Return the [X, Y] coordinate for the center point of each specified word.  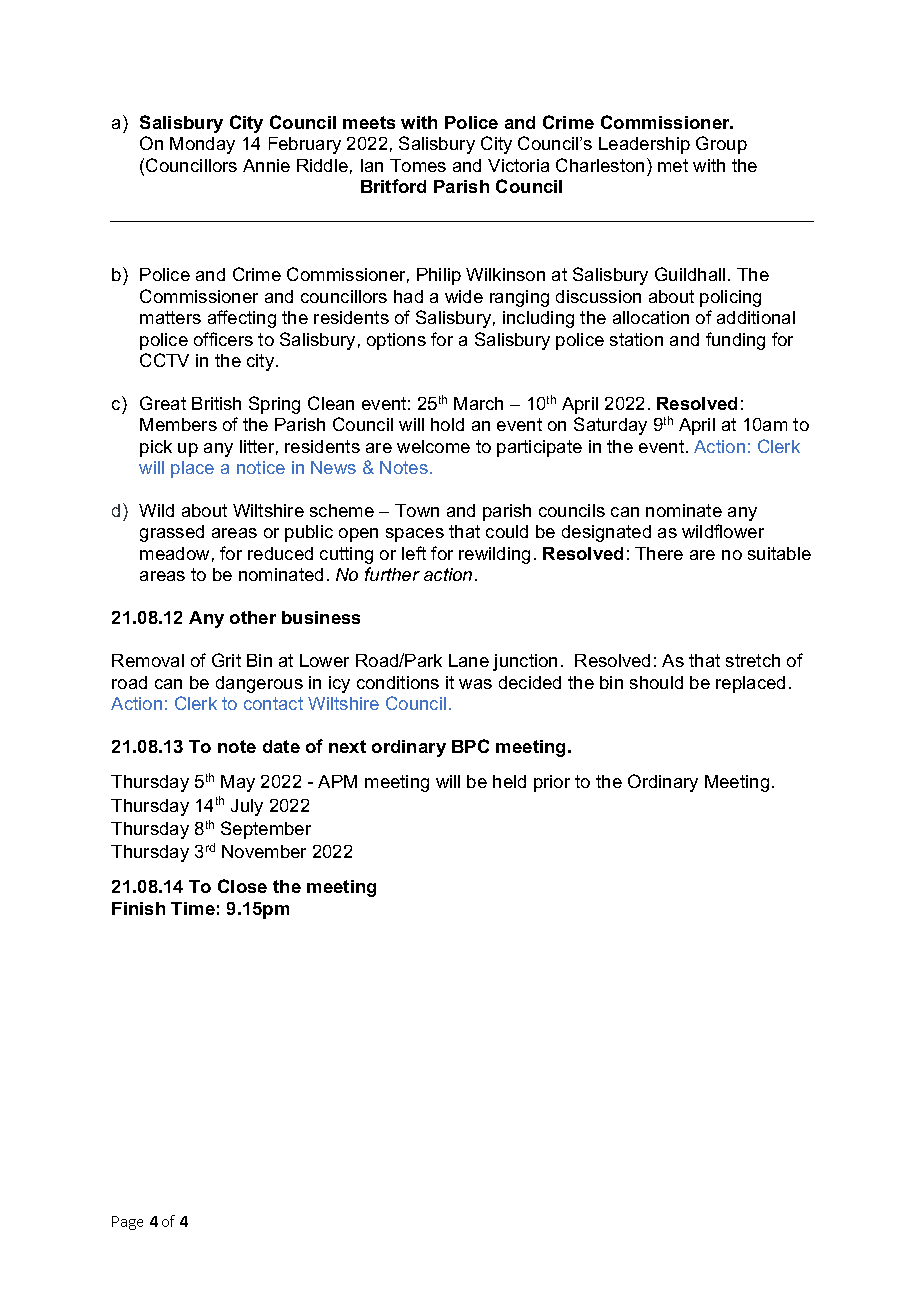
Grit [226, 660]
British [216, 403]
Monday [202, 145]
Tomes [418, 165]
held [509, 781]
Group [721, 145]
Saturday [610, 426]
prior [552, 783]
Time [193, 908]
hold [447, 424]
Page [127, 1223]
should [656, 682]
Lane [469, 660]
